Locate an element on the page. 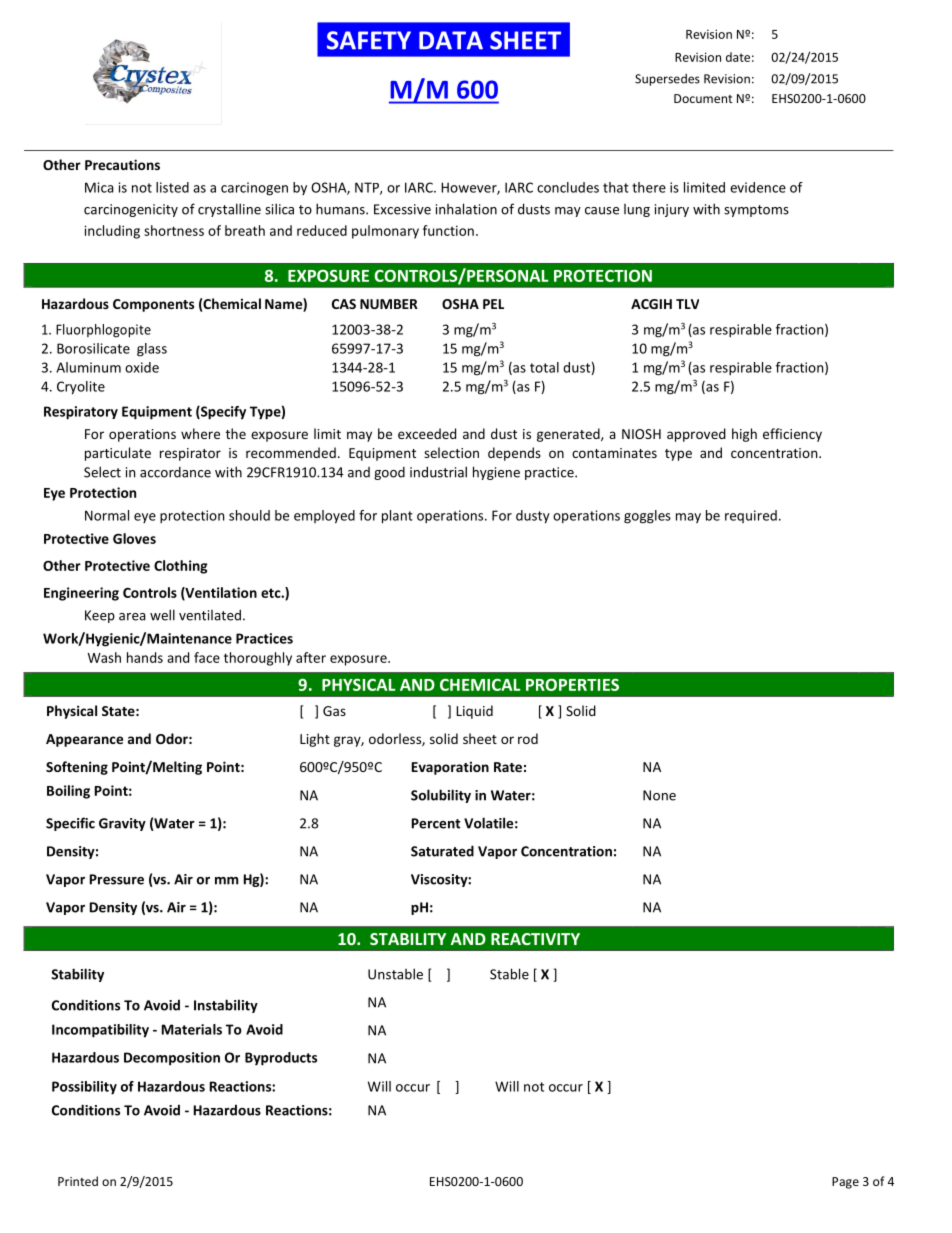 This page has width=952, height=1233. Precautions is located at coordinates (122, 164).
